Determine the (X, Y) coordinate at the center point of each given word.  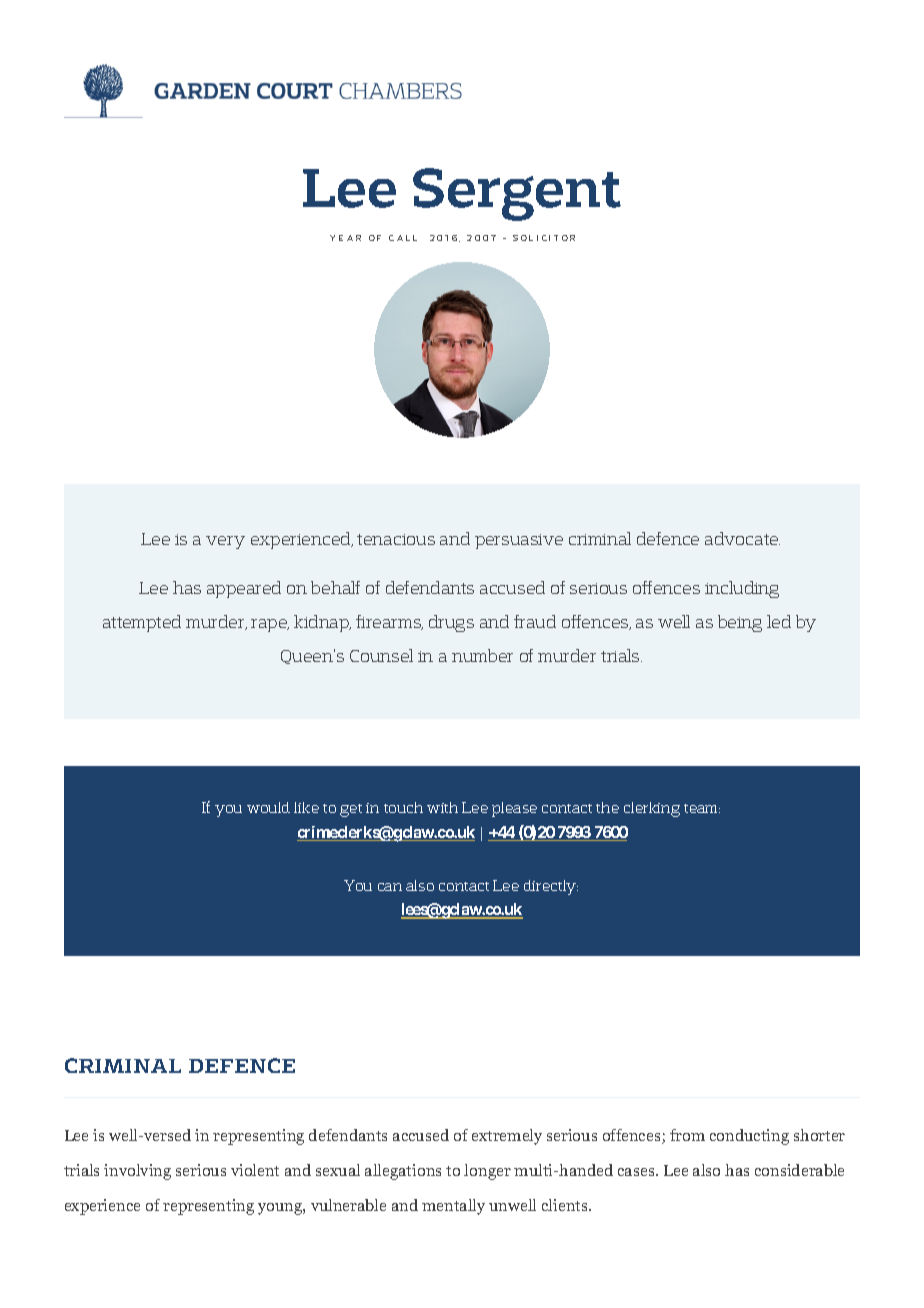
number (482, 655)
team (702, 808)
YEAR (345, 238)
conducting (749, 1137)
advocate (742, 538)
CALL (403, 238)
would (268, 807)
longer (487, 1172)
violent (255, 1170)
